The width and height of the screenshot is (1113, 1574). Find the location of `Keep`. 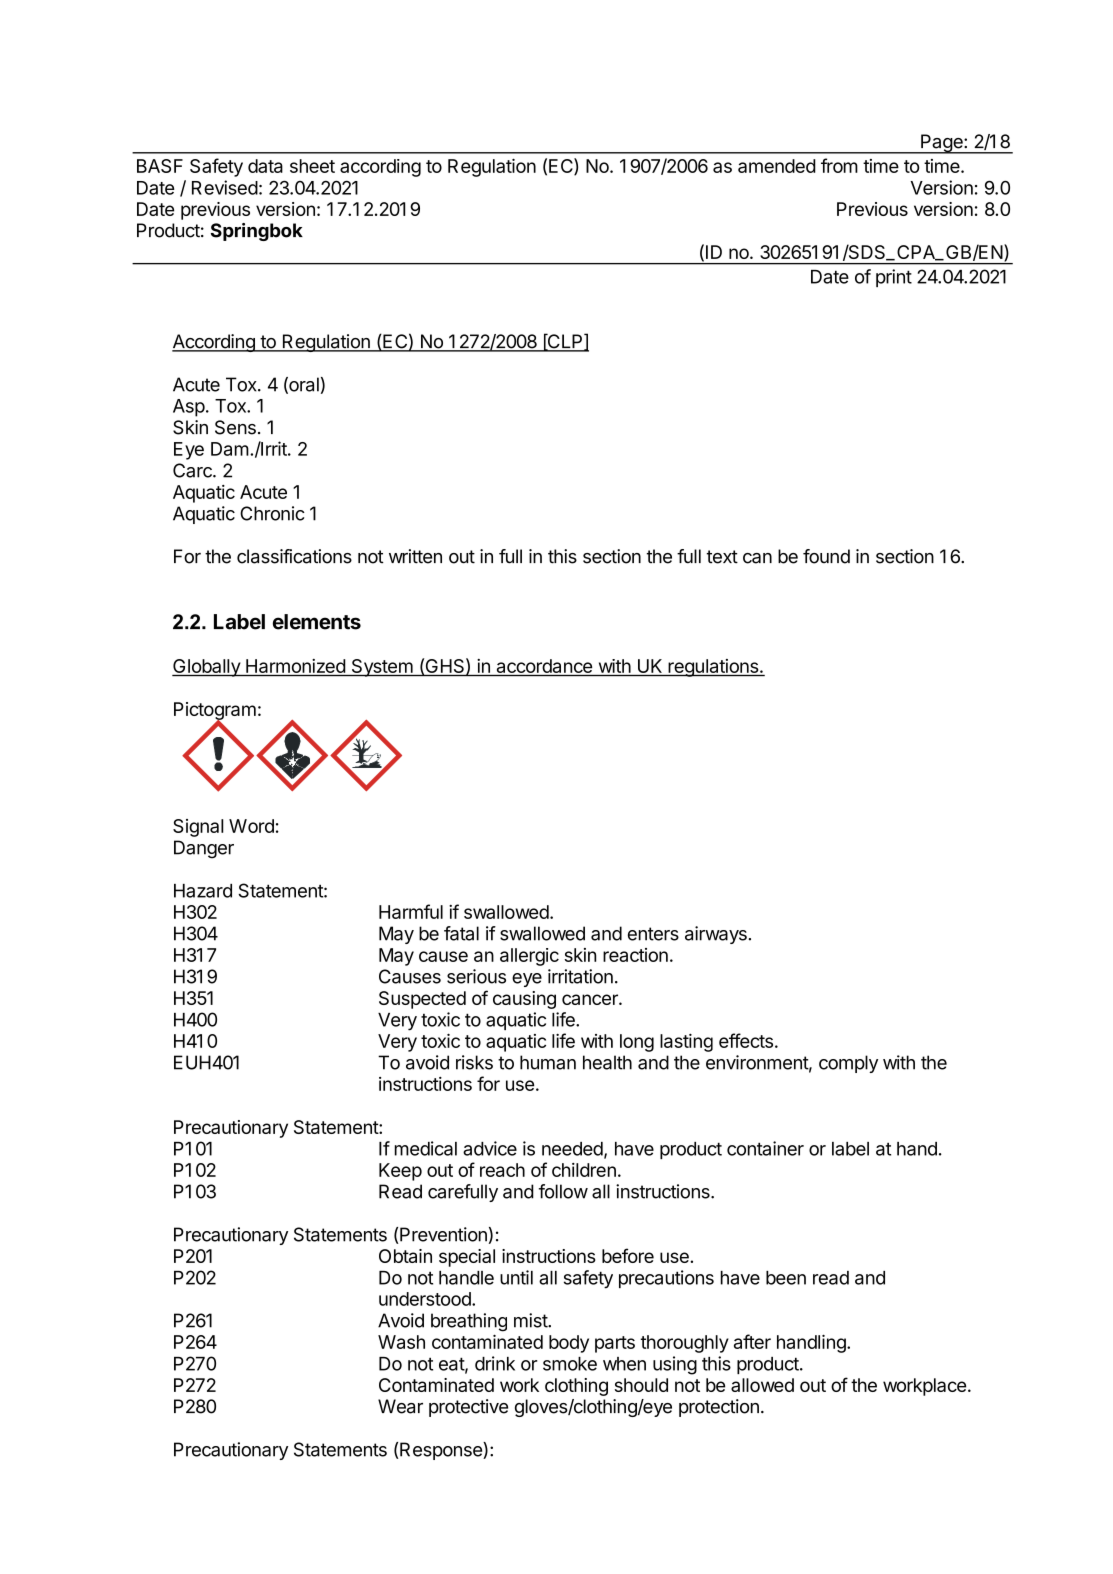

Keep is located at coordinates (400, 1172).
